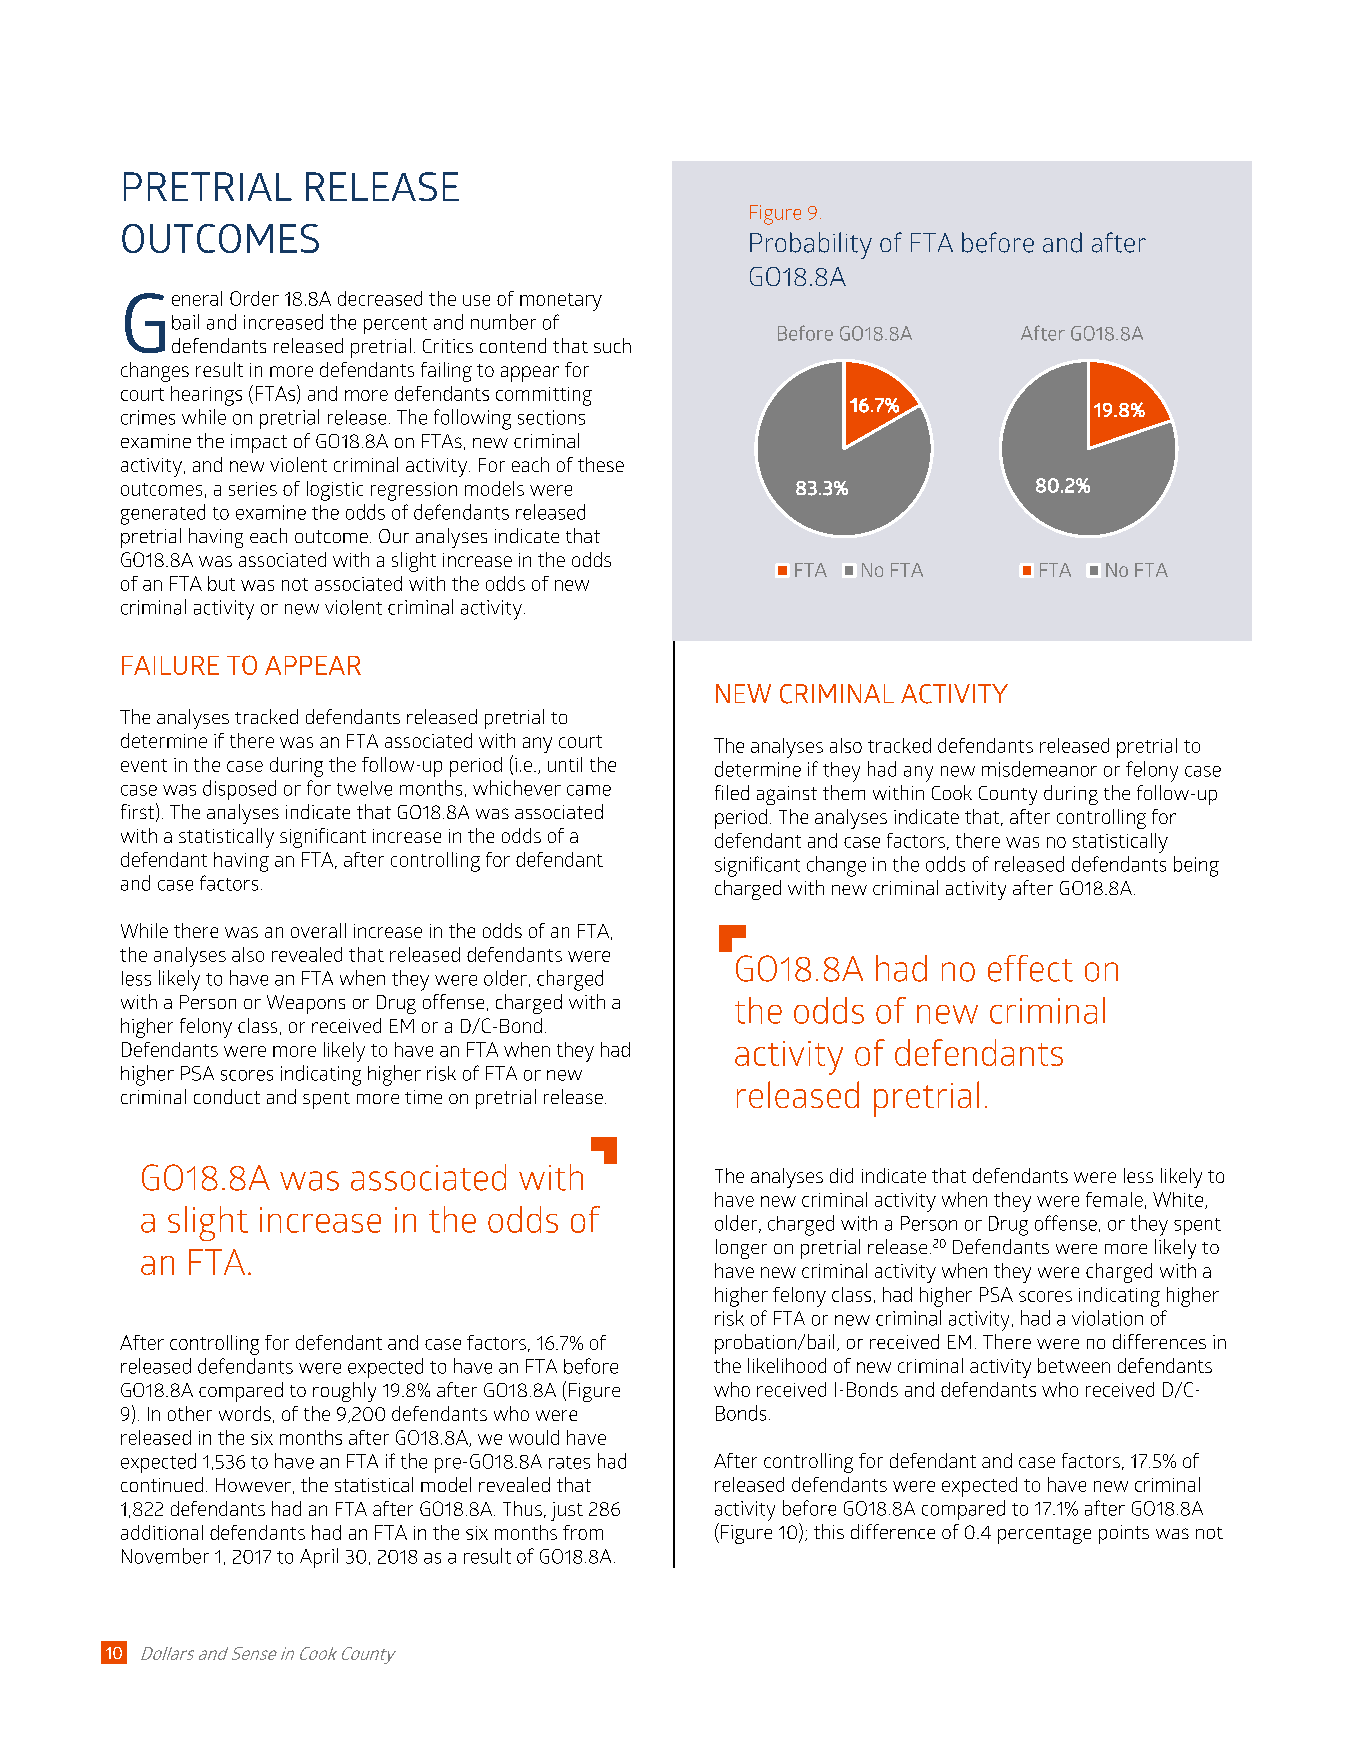 The width and height of the screenshot is (1346, 1742). I want to click on points, so click(1124, 1534).
